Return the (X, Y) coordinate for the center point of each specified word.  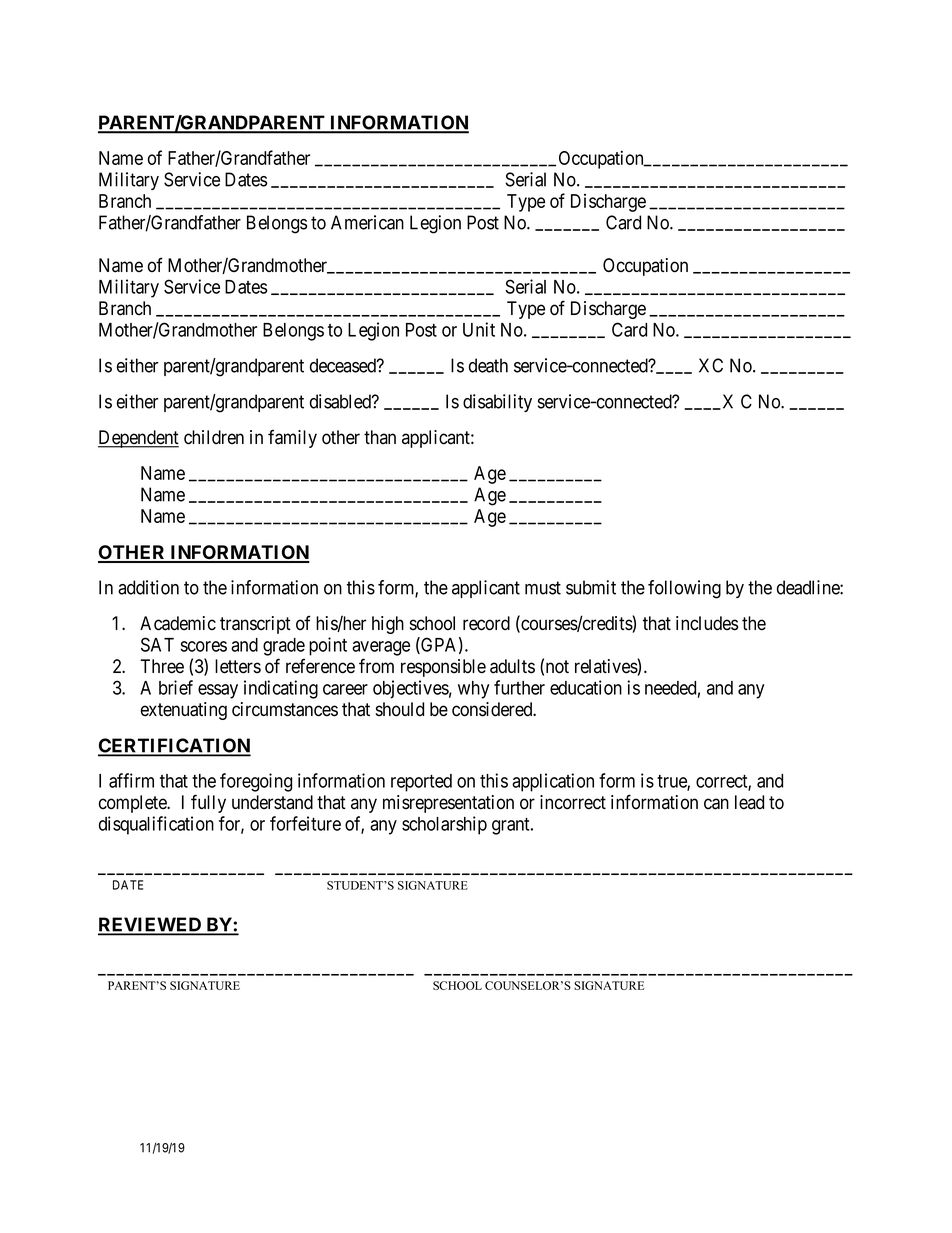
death (488, 365)
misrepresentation (448, 804)
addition (148, 587)
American (367, 222)
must (543, 588)
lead (749, 802)
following (684, 589)
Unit (479, 329)
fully (208, 803)
